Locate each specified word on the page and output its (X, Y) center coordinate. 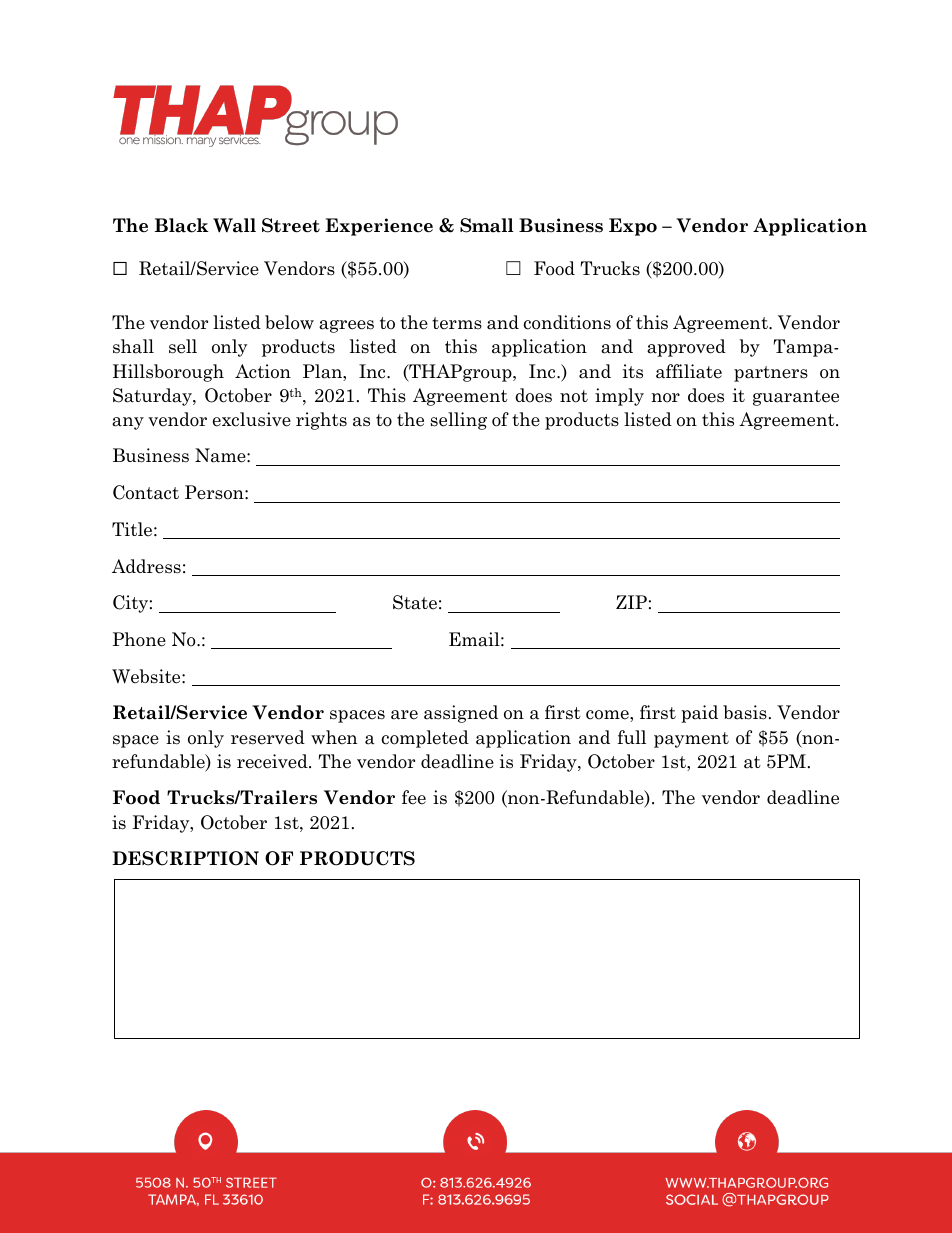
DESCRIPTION (185, 858)
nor (665, 398)
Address (146, 566)
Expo (633, 227)
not (574, 396)
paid (699, 714)
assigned (461, 714)
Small (487, 225)
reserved (268, 737)
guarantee (796, 398)
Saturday (153, 397)
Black (182, 225)
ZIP (631, 602)
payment (691, 740)
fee (414, 797)
